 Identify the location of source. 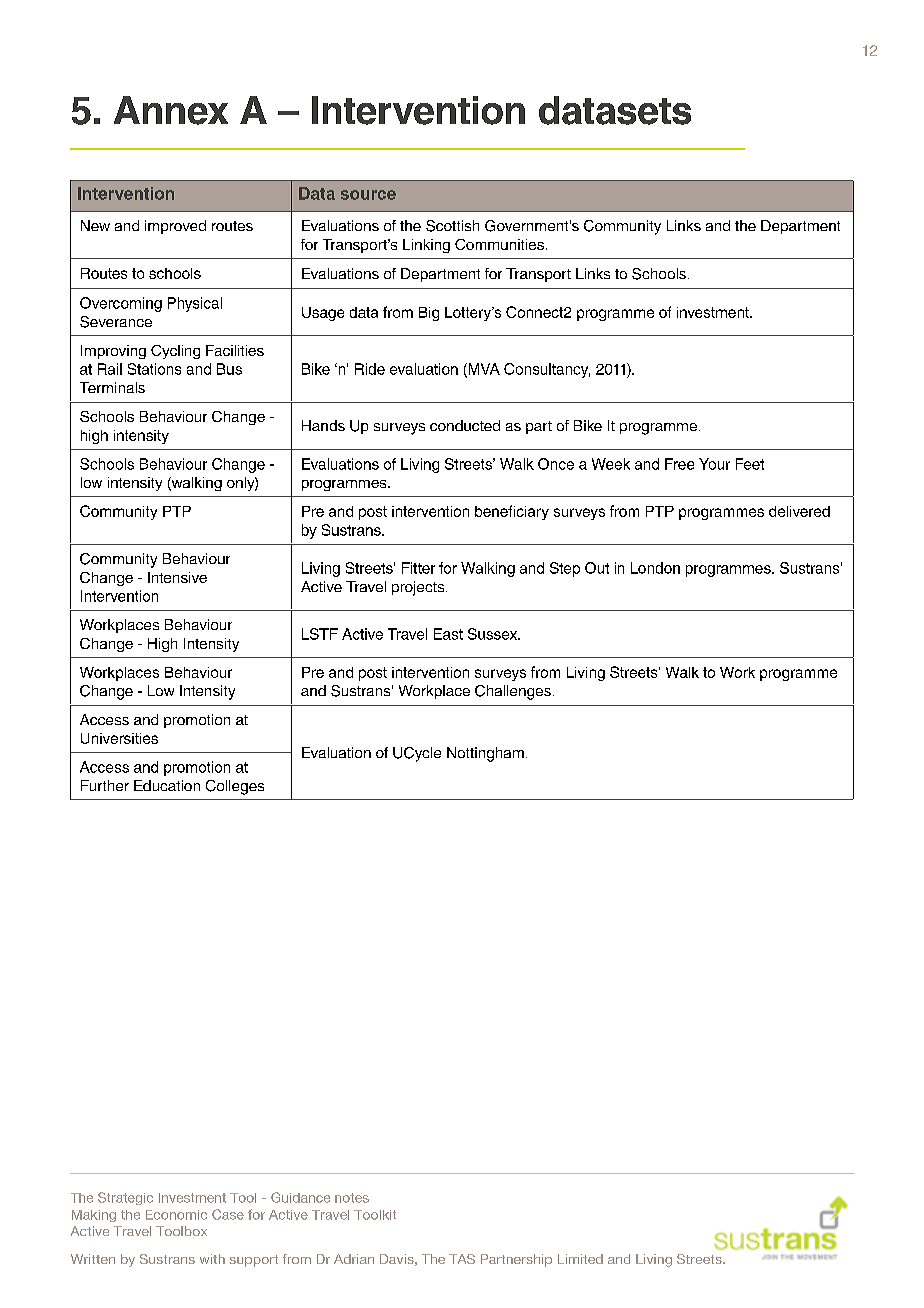
(368, 195).
